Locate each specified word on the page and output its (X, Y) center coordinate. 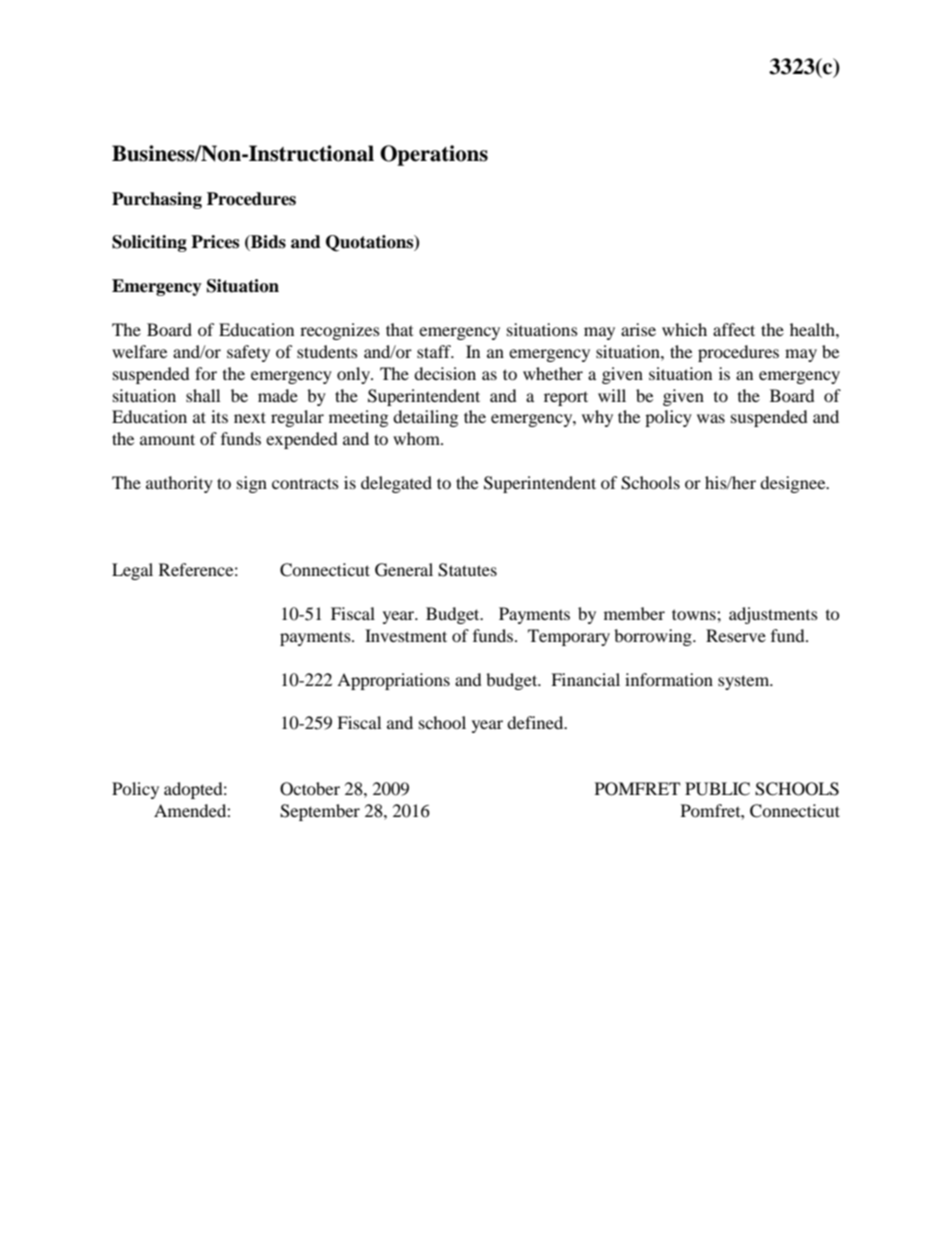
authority (179, 484)
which (684, 329)
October (310, 789)
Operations (434, 155)
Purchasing (157, 200)
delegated (396, 484)
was (711, 418)
